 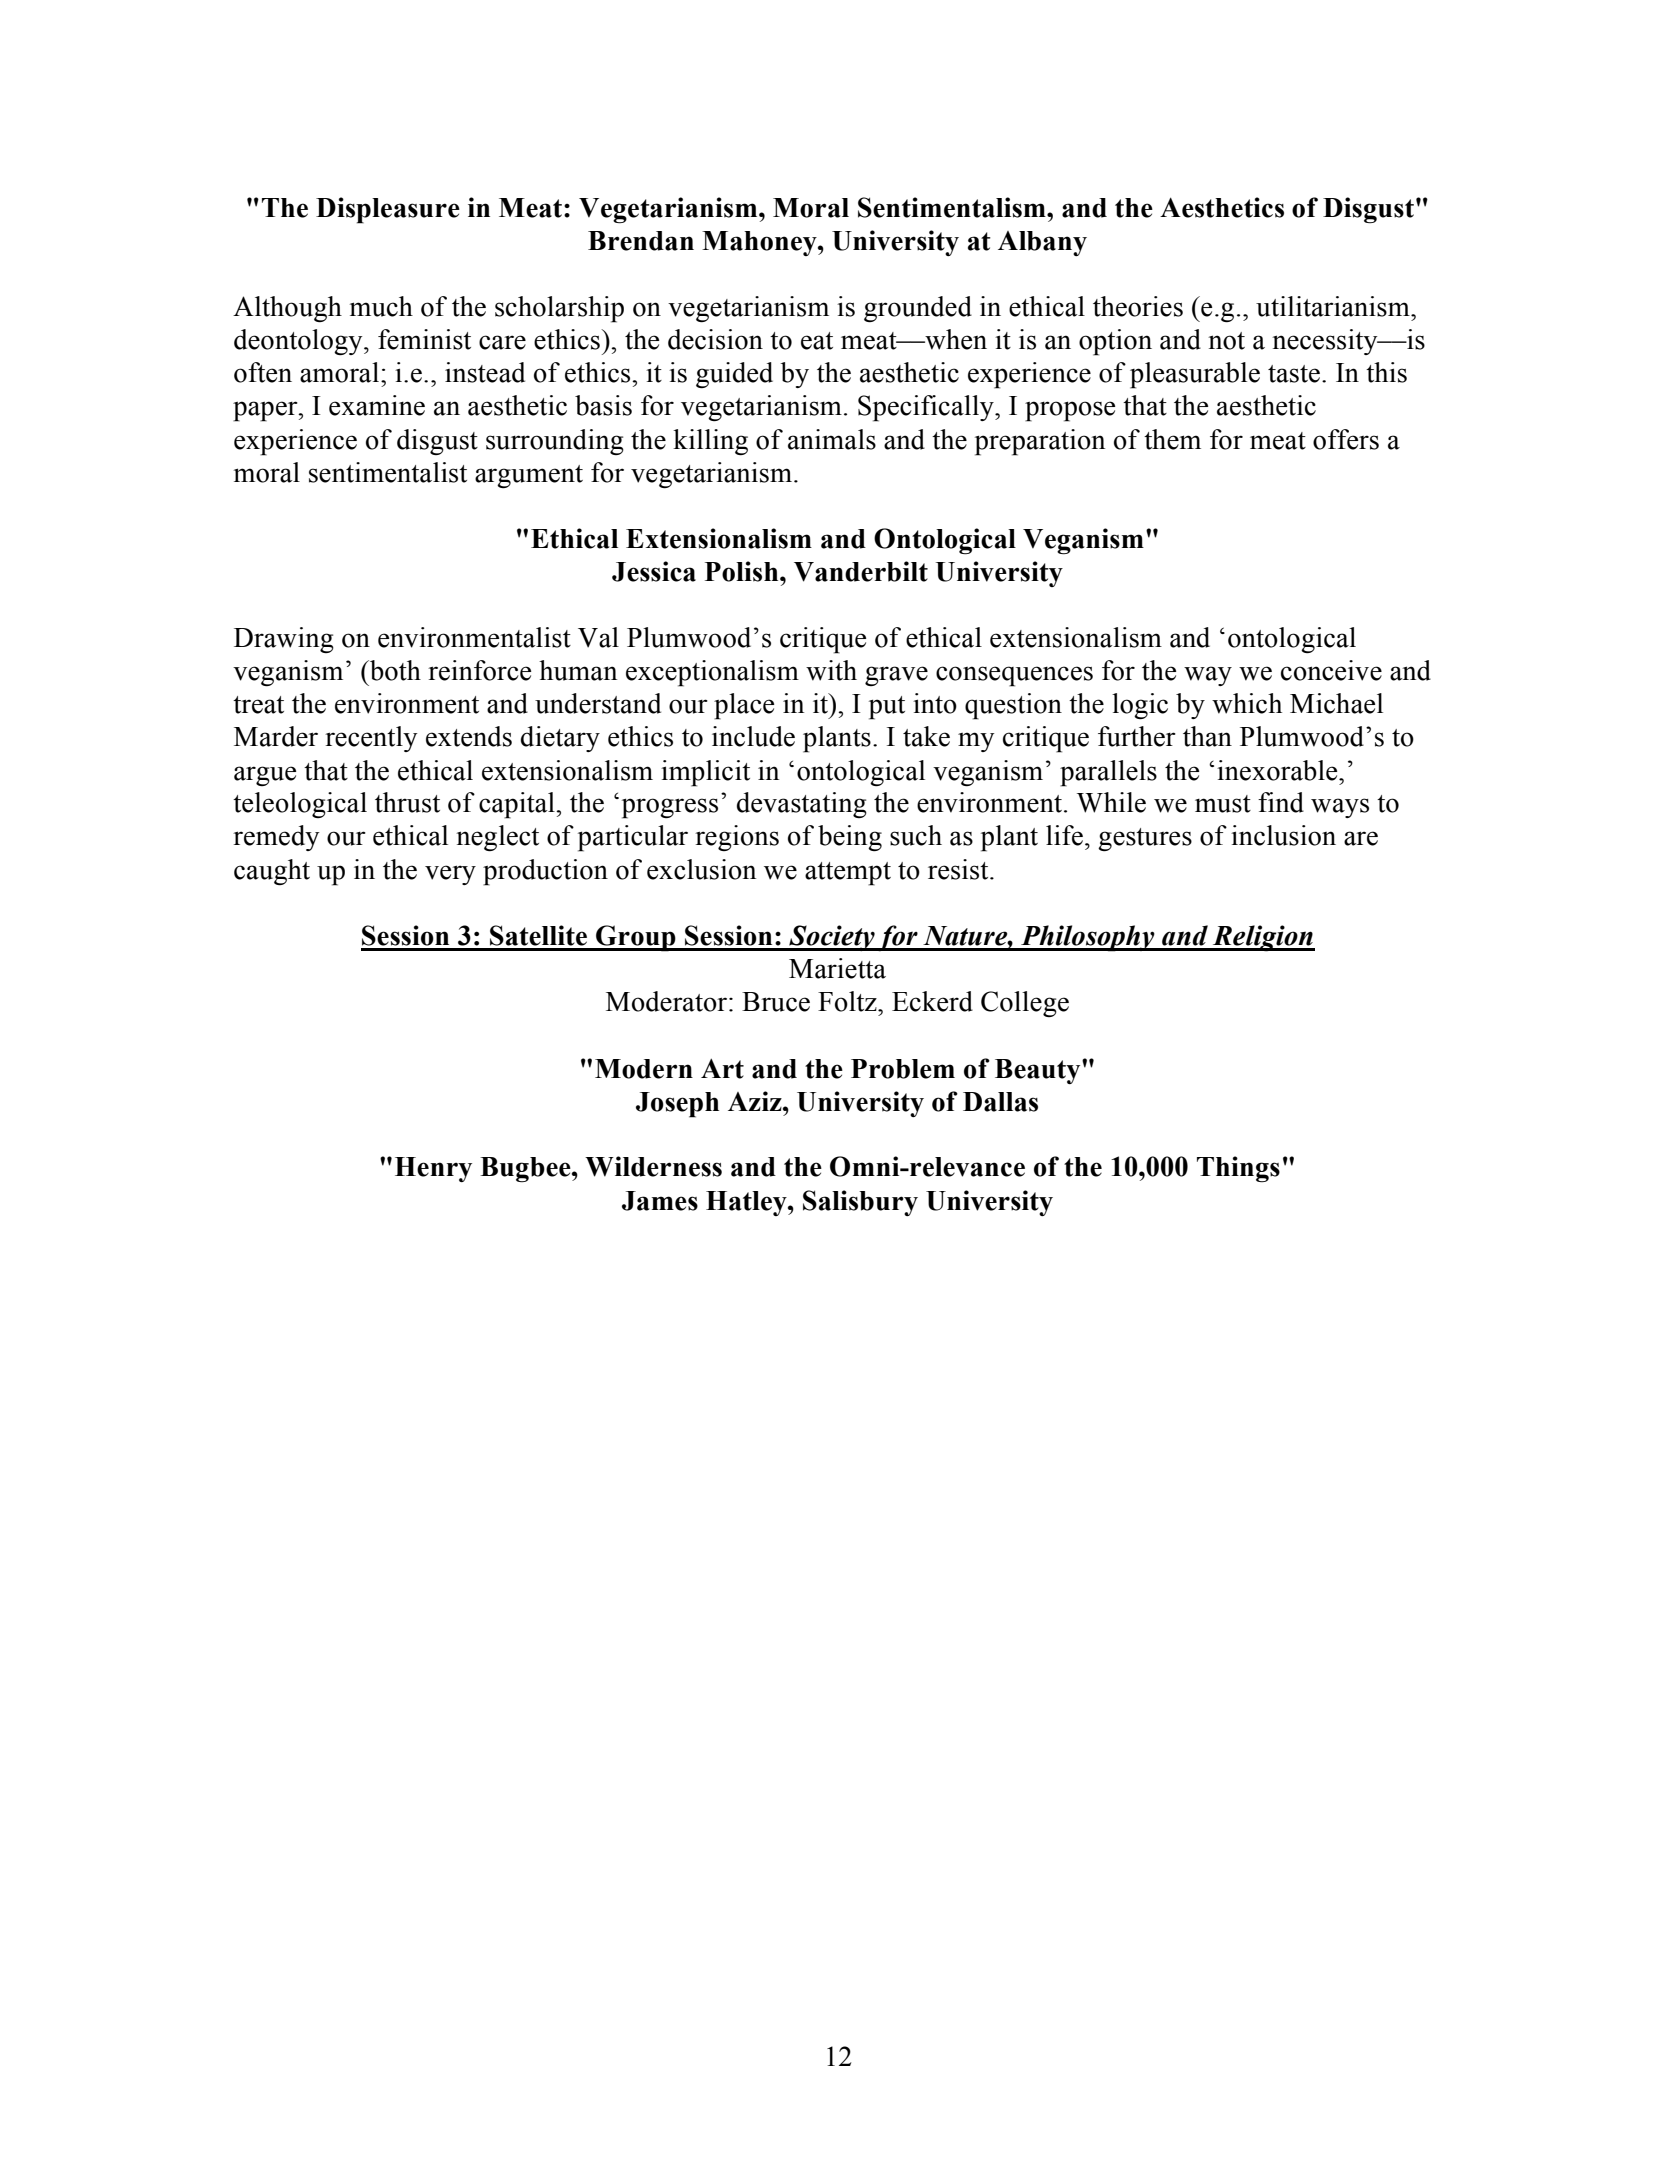 What do you see at coordinates (641, 241) in the document?
I see `Brendan` at bounding box center [641, 241].
